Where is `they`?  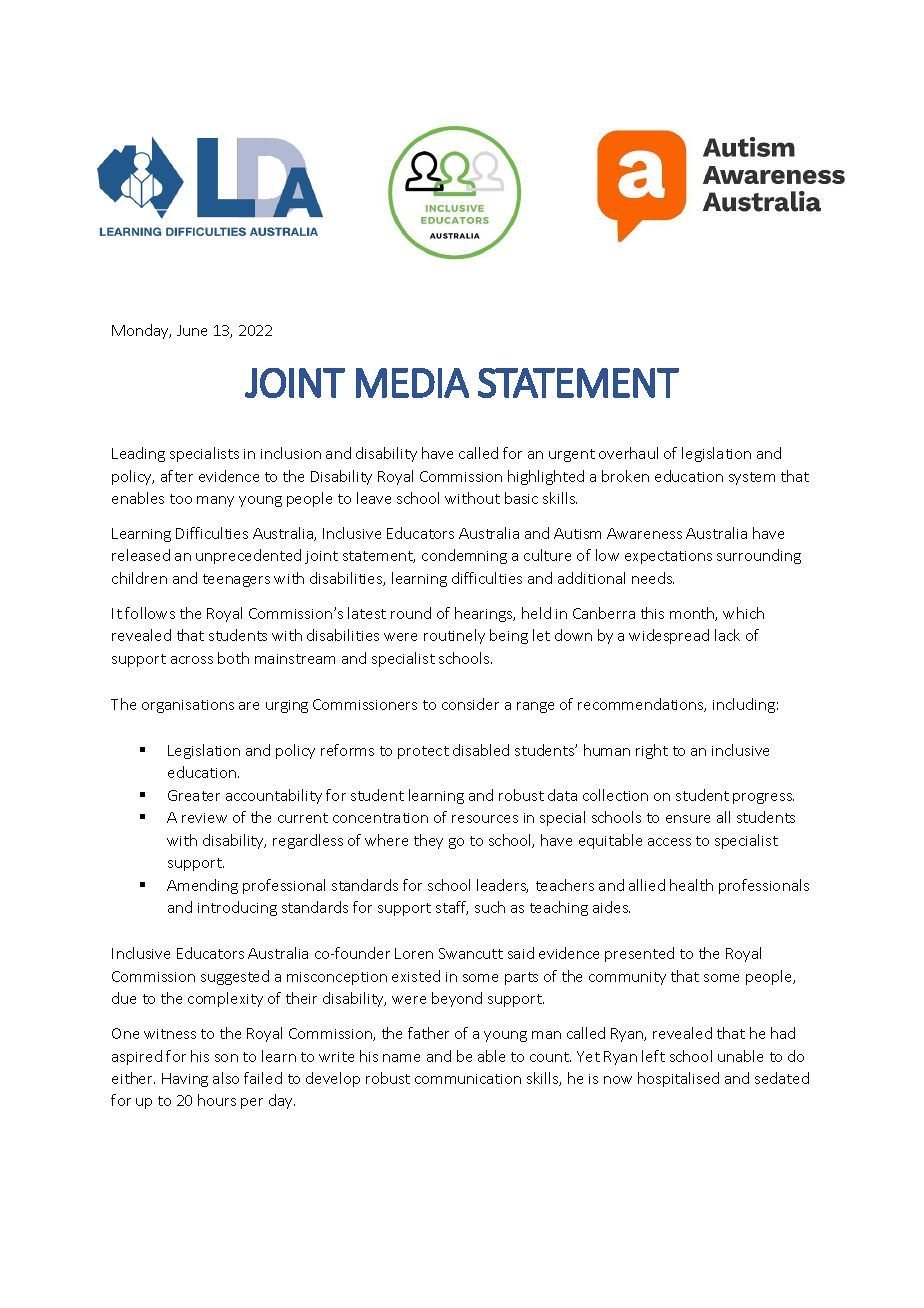 they is located at coordinates (428, 841).
